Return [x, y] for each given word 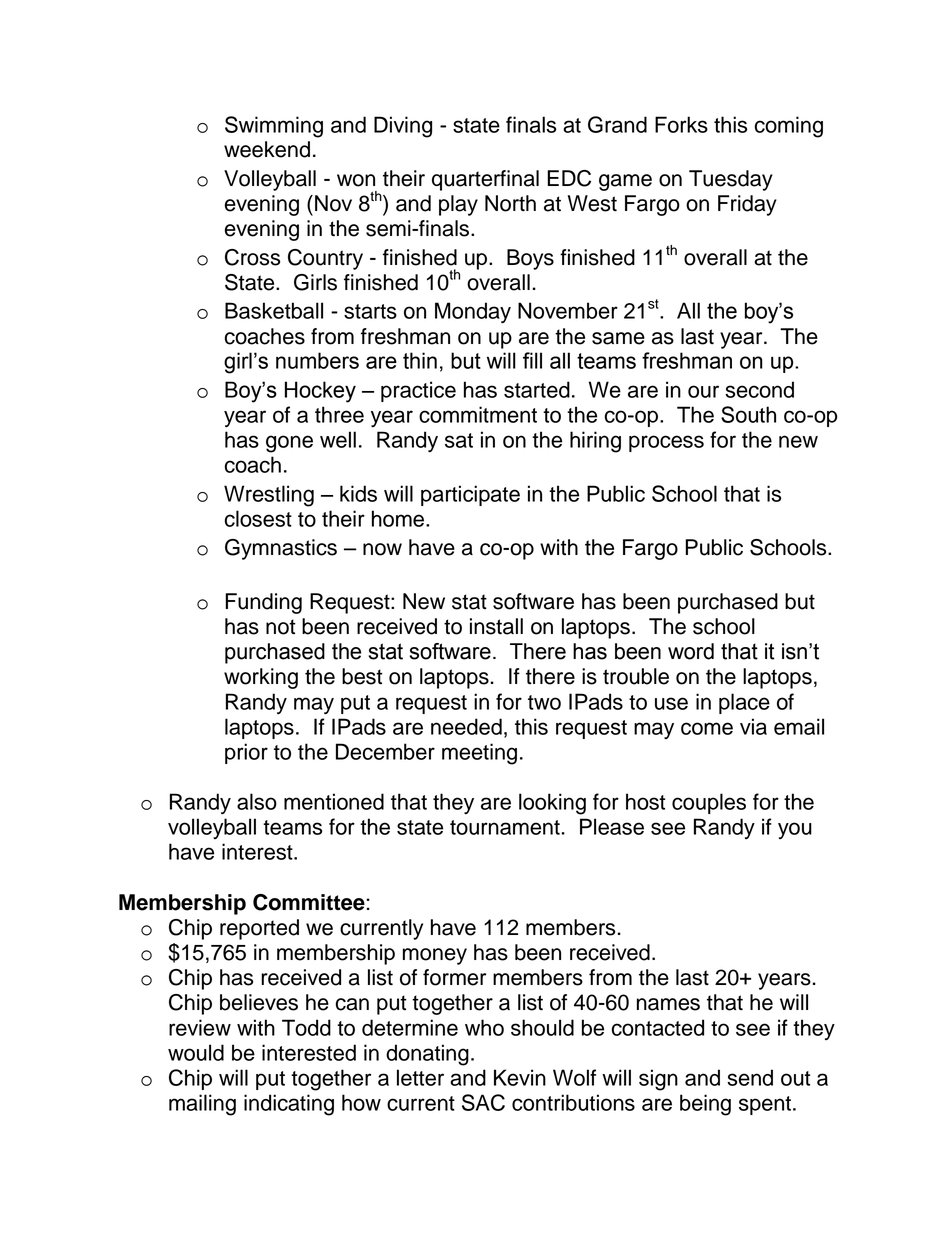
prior [246, 753]
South [748, 414]
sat [459, 440]
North [510, 203]
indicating [289, 1105]
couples [709, 803]
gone [289, 444]
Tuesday [731, 180]
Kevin [520, 1077]
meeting [479, 754]
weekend [267, 149]
